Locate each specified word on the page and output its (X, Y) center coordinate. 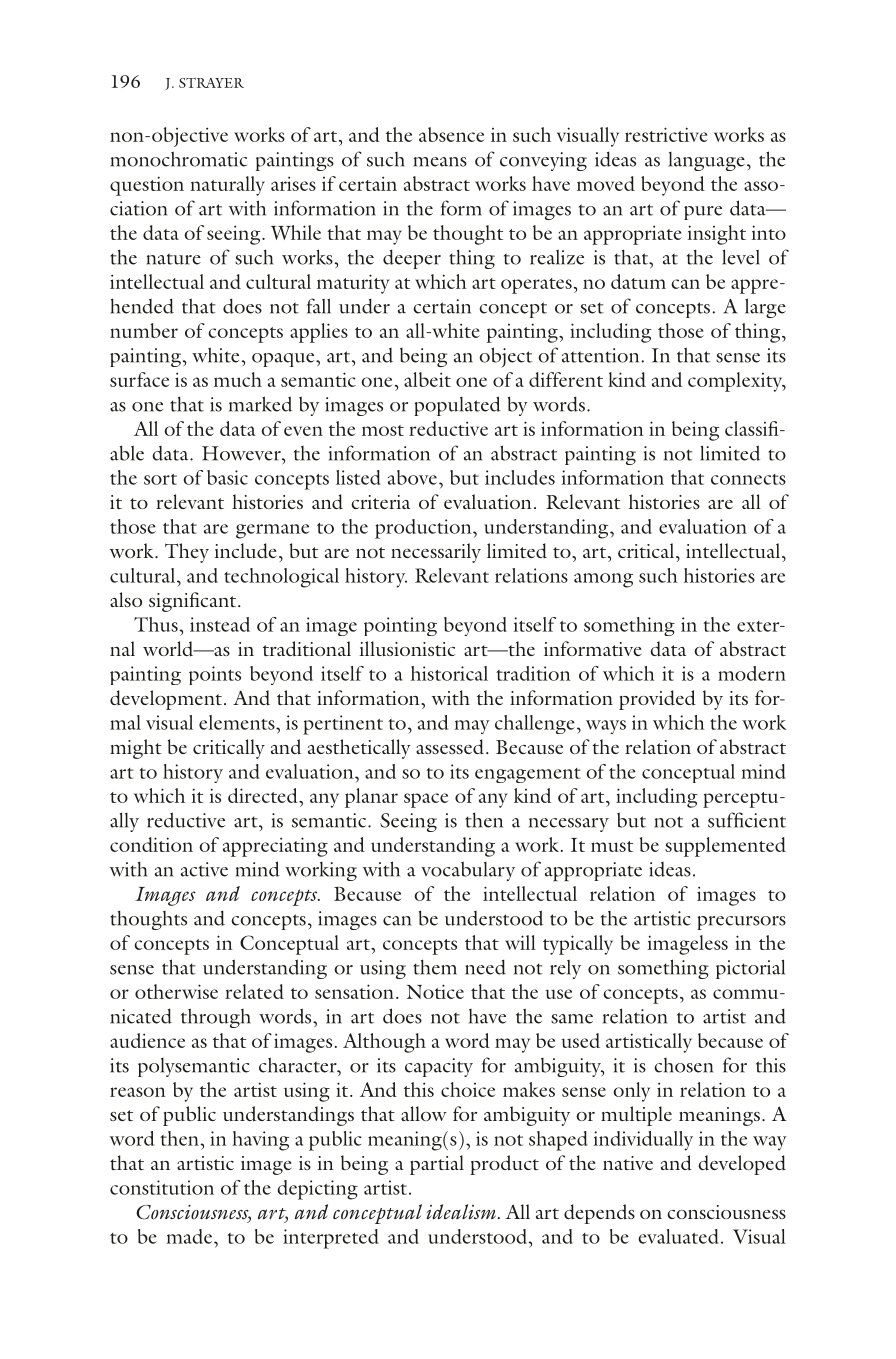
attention (602, 355)
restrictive (666, 134)
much (238, 379)
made (190, 1236)
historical (449, 673)
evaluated (678, 1236)
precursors (741, 923)
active (204, 869)
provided (657, 700)
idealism (463, 1211)
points (215, 675)
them (435, 967)
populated (457, 406)
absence (451, 134)
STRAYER (211, 83)
